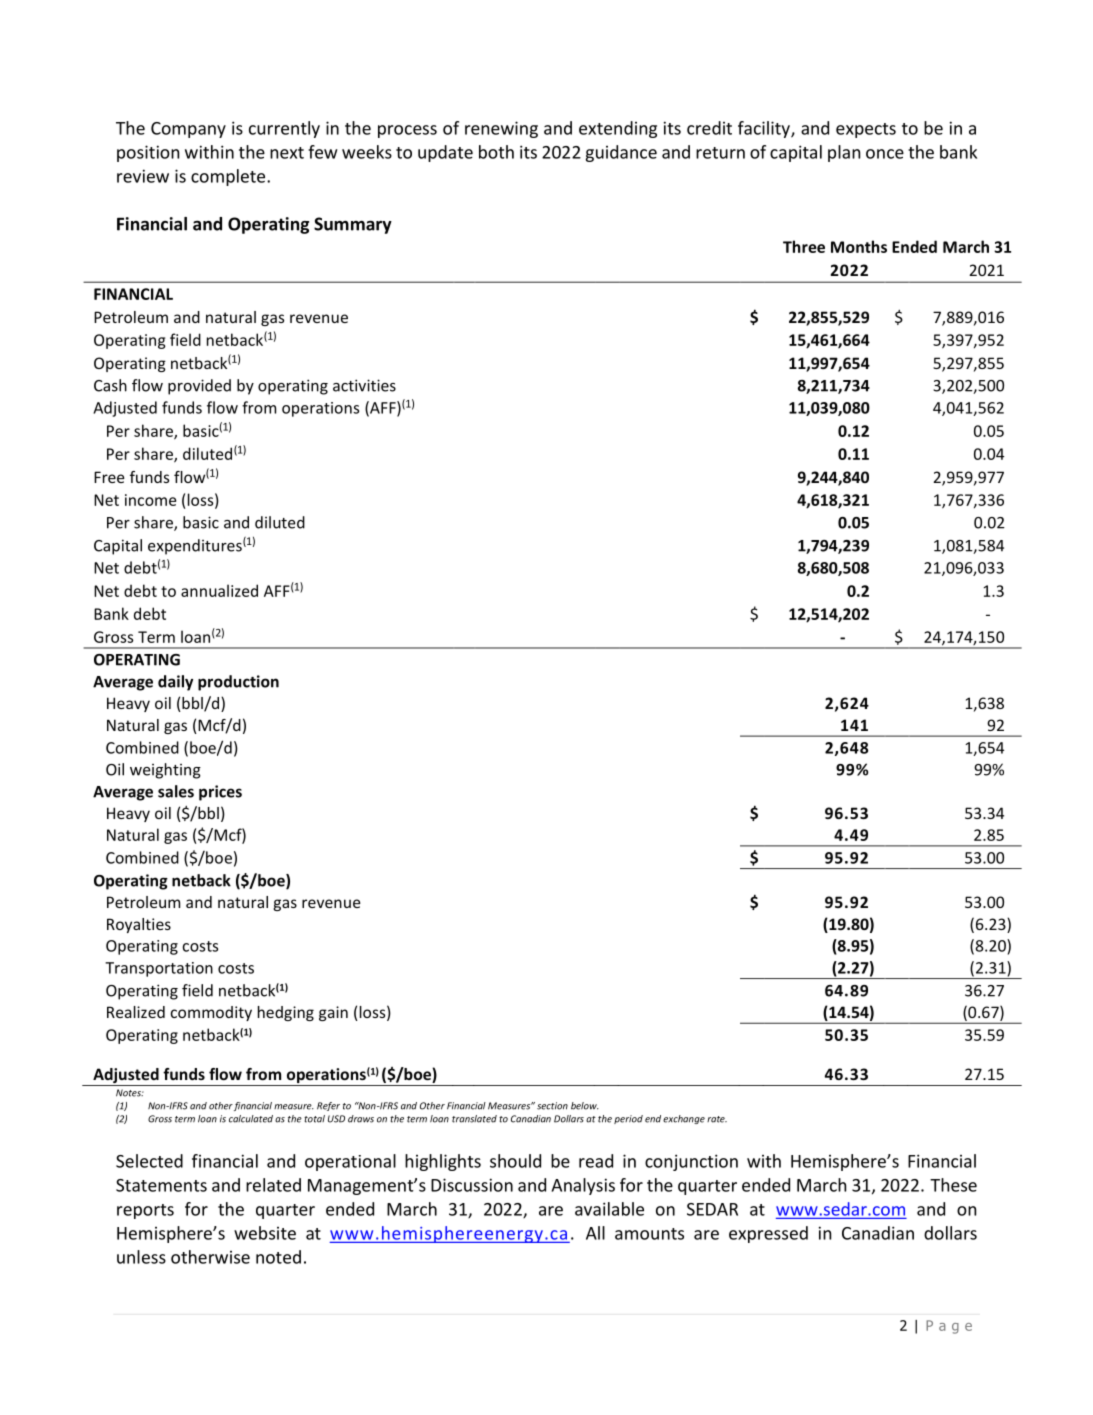  I want to click on gain, so click(333, 1013).
